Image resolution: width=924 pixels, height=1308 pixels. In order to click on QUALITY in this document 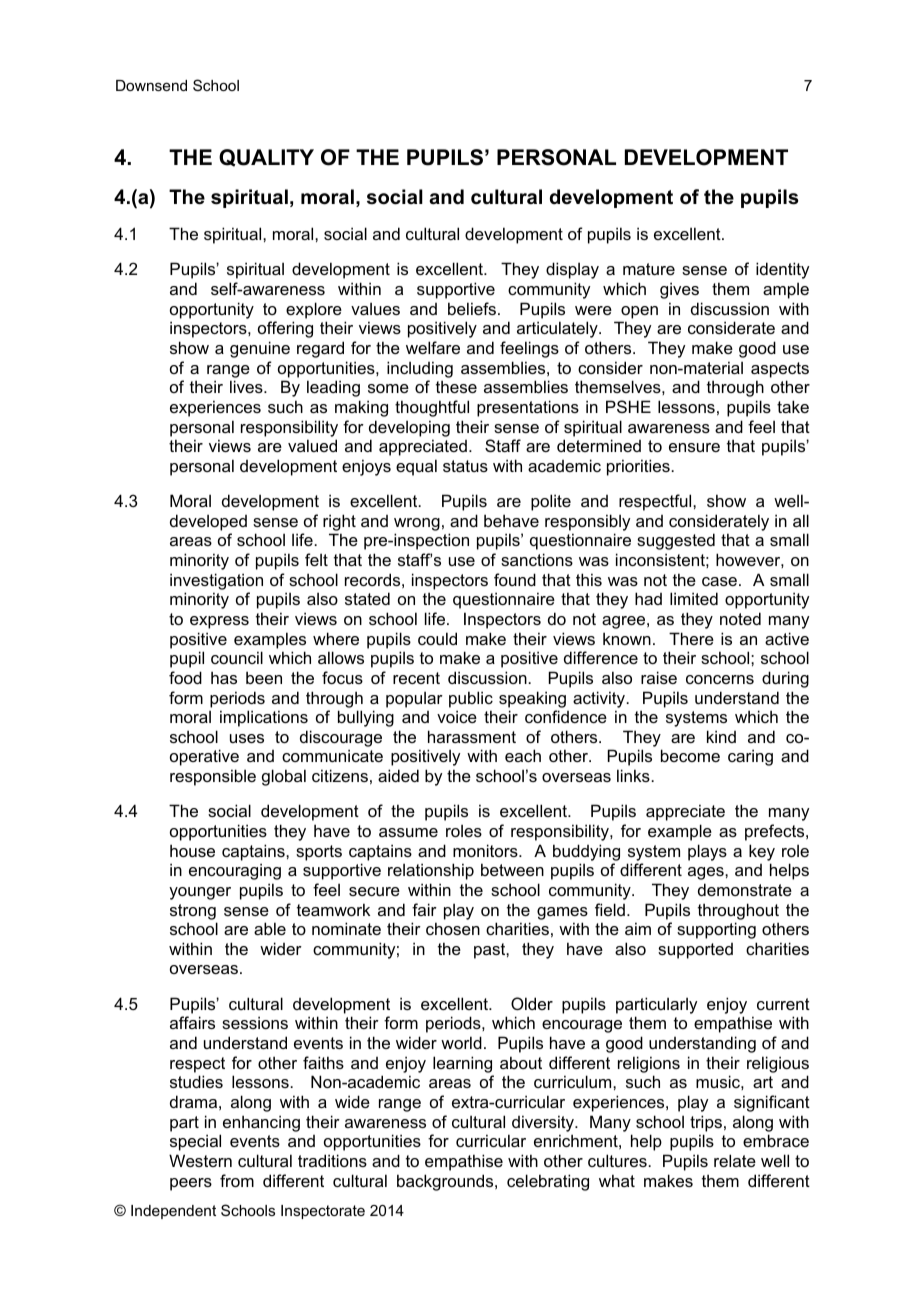, I will do `click(266, 158)`.
